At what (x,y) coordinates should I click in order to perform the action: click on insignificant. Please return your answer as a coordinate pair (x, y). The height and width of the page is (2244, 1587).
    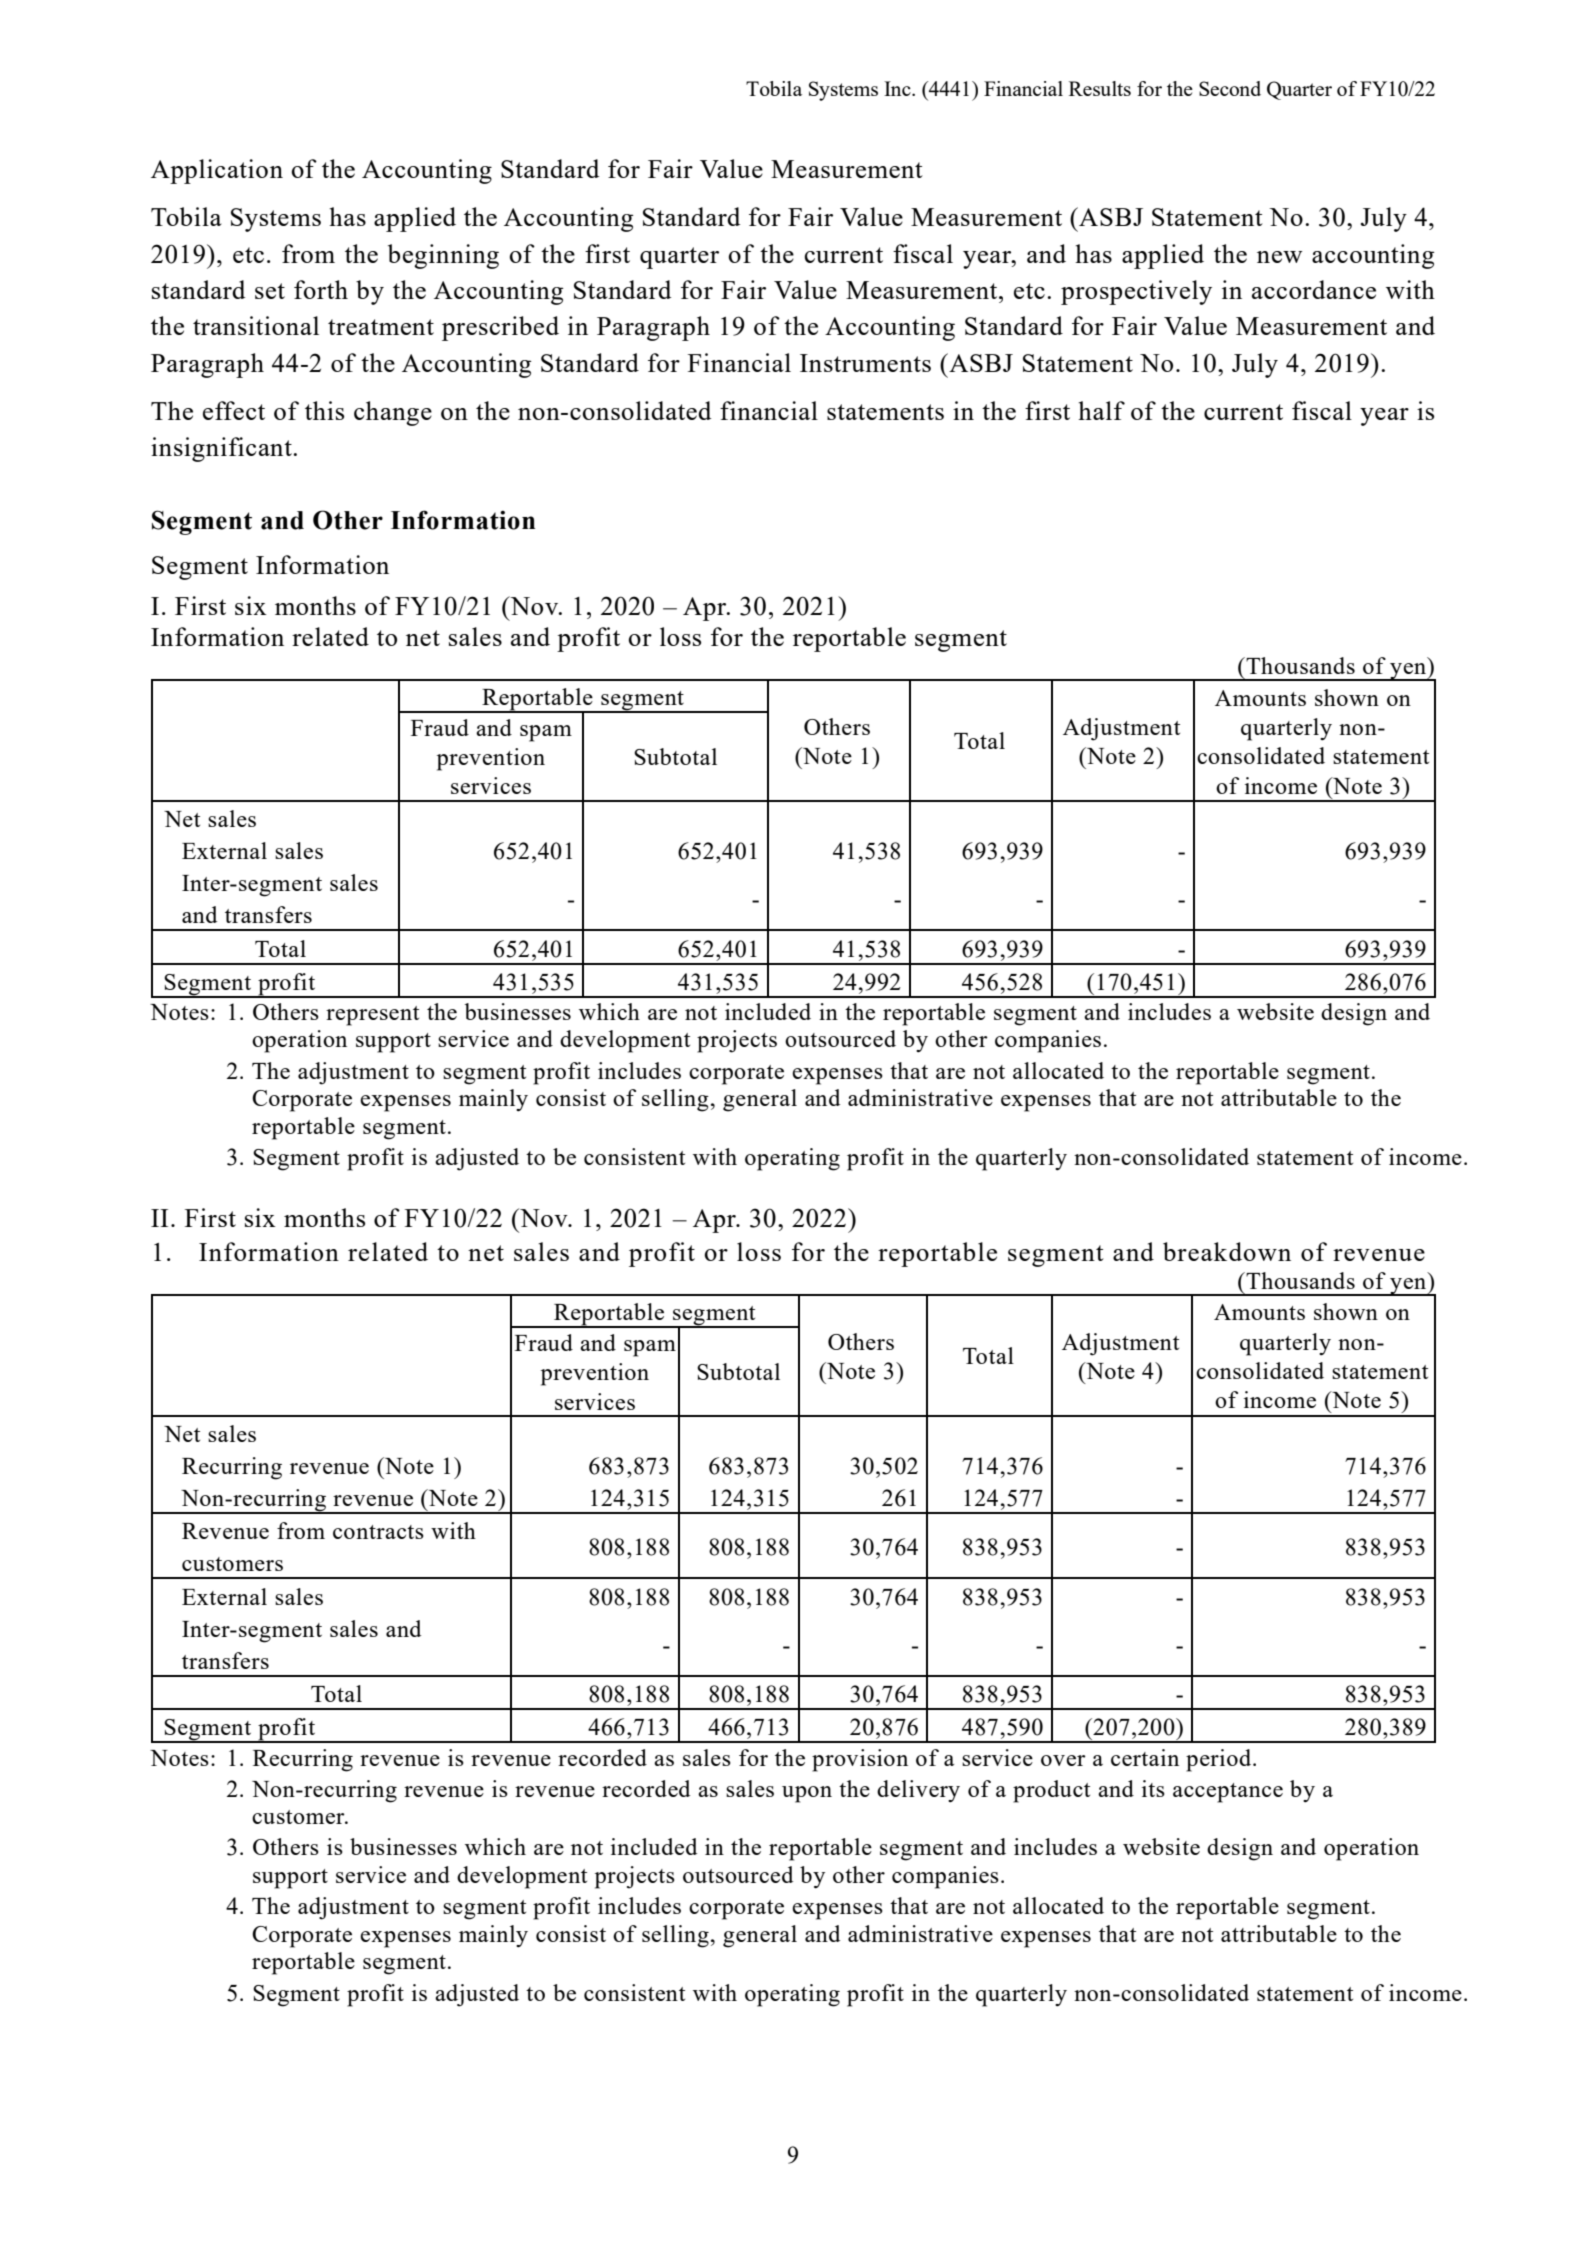
    Looking at the image, I should click on (222, 449).
